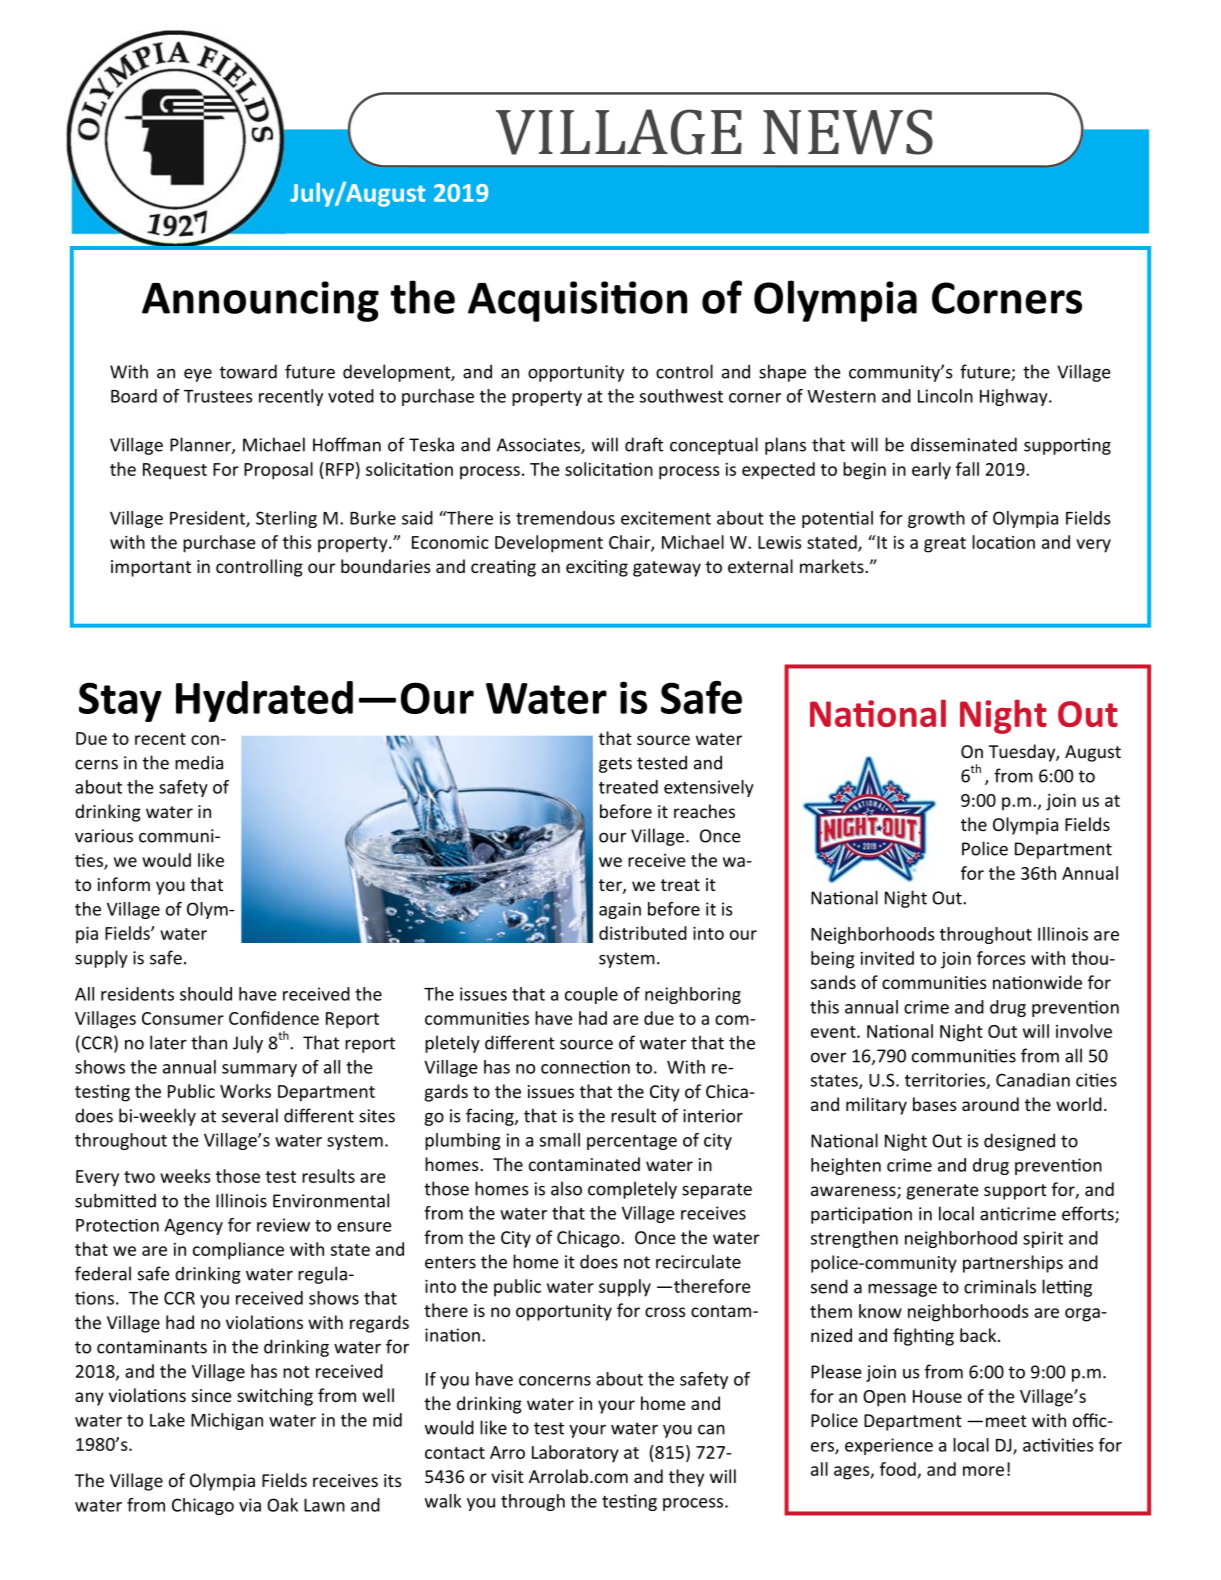  Describe the element at coordinates (1033, 1080) in the image. I see `Canadian` at that location.
